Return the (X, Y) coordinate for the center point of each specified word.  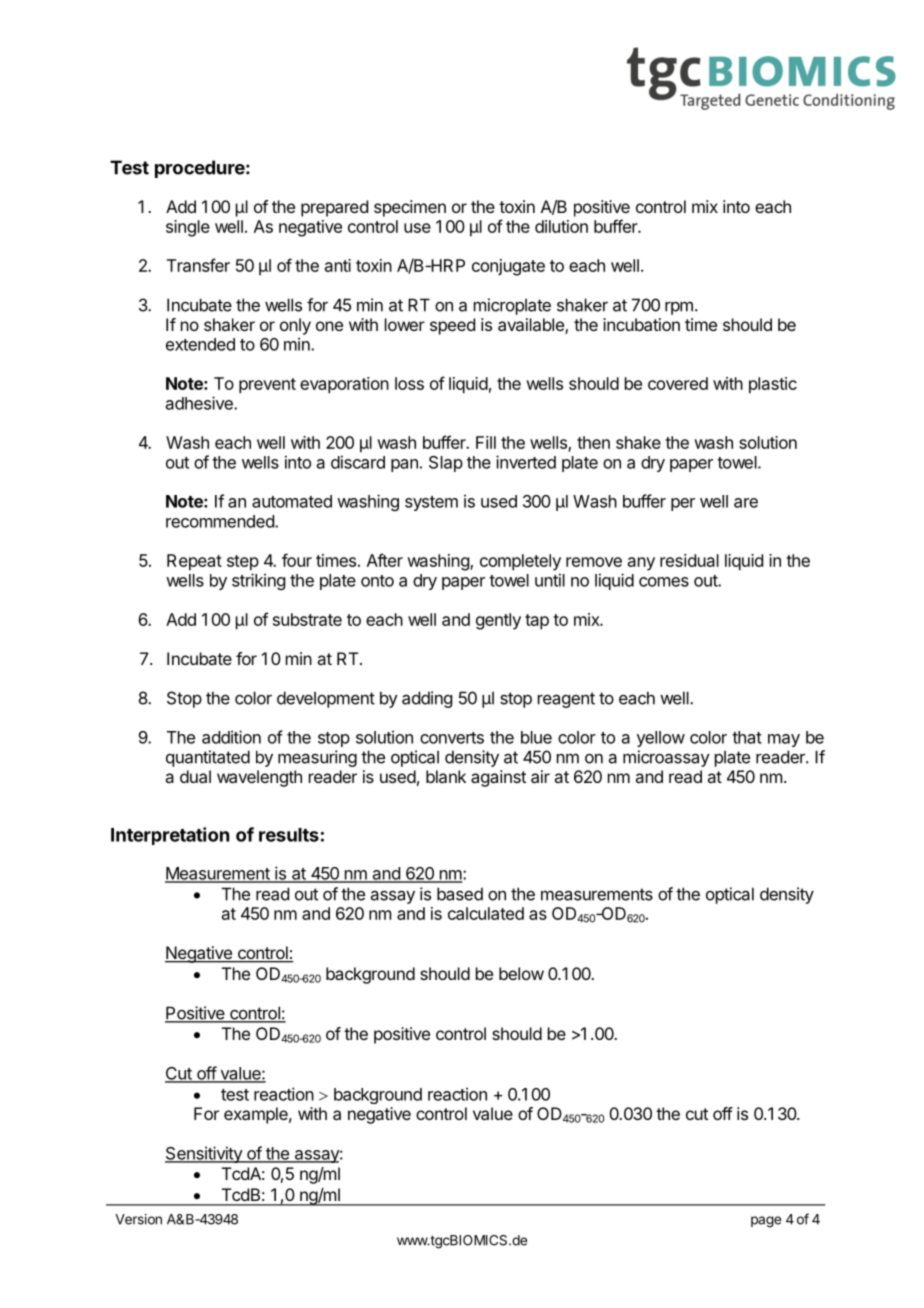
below (521, 973)
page (766, 1222)
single (188, 228)
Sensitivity (204, 1154)
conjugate (508, 267)
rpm (679, 308)
